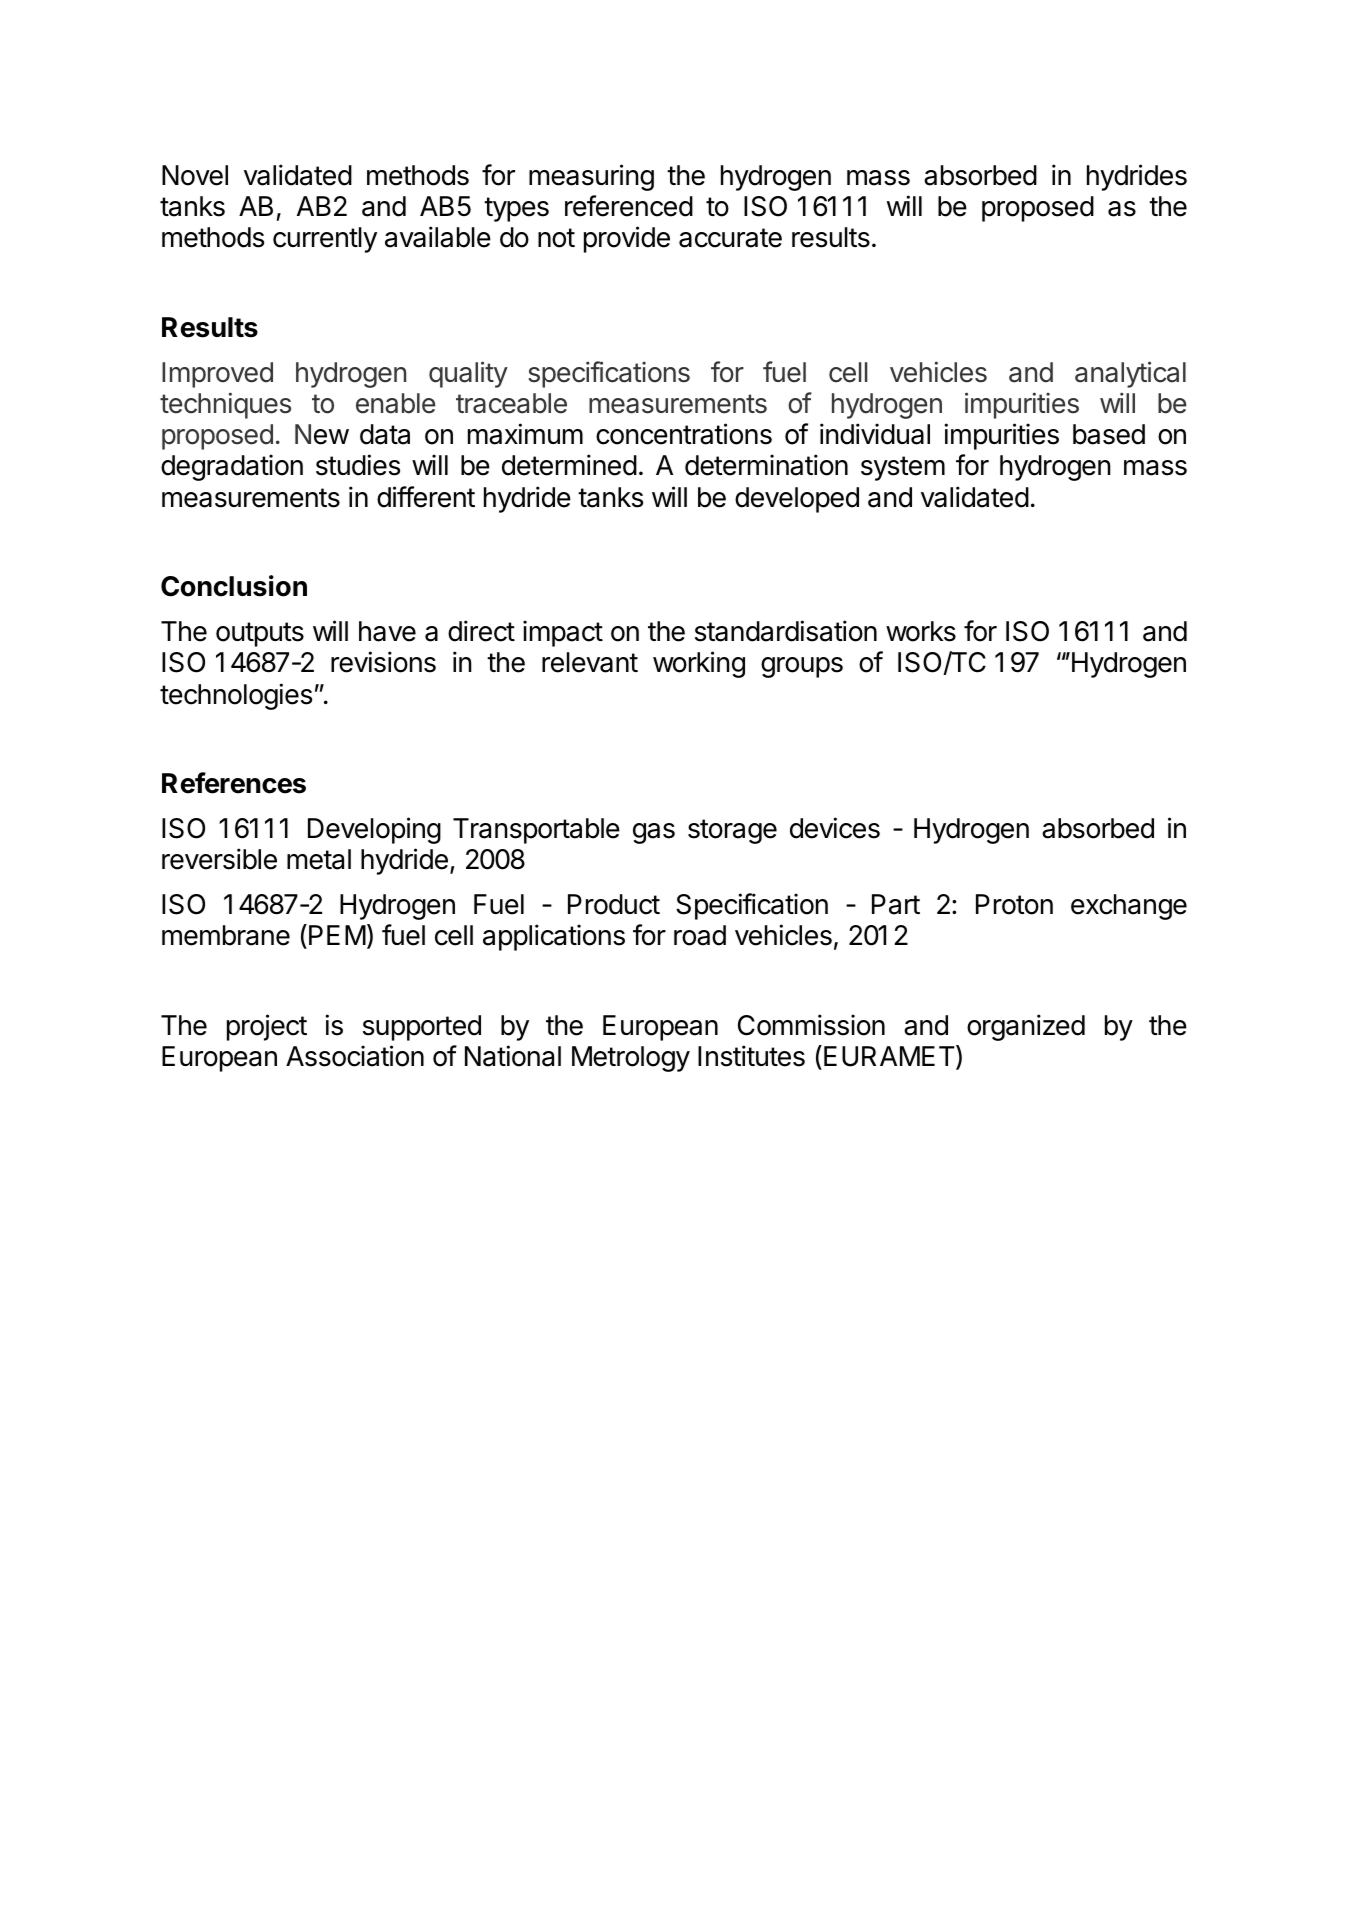  What do you see at coordinates (629, 206) in the screenshot?
I see `referenced` at bounding box center [629, 206].
